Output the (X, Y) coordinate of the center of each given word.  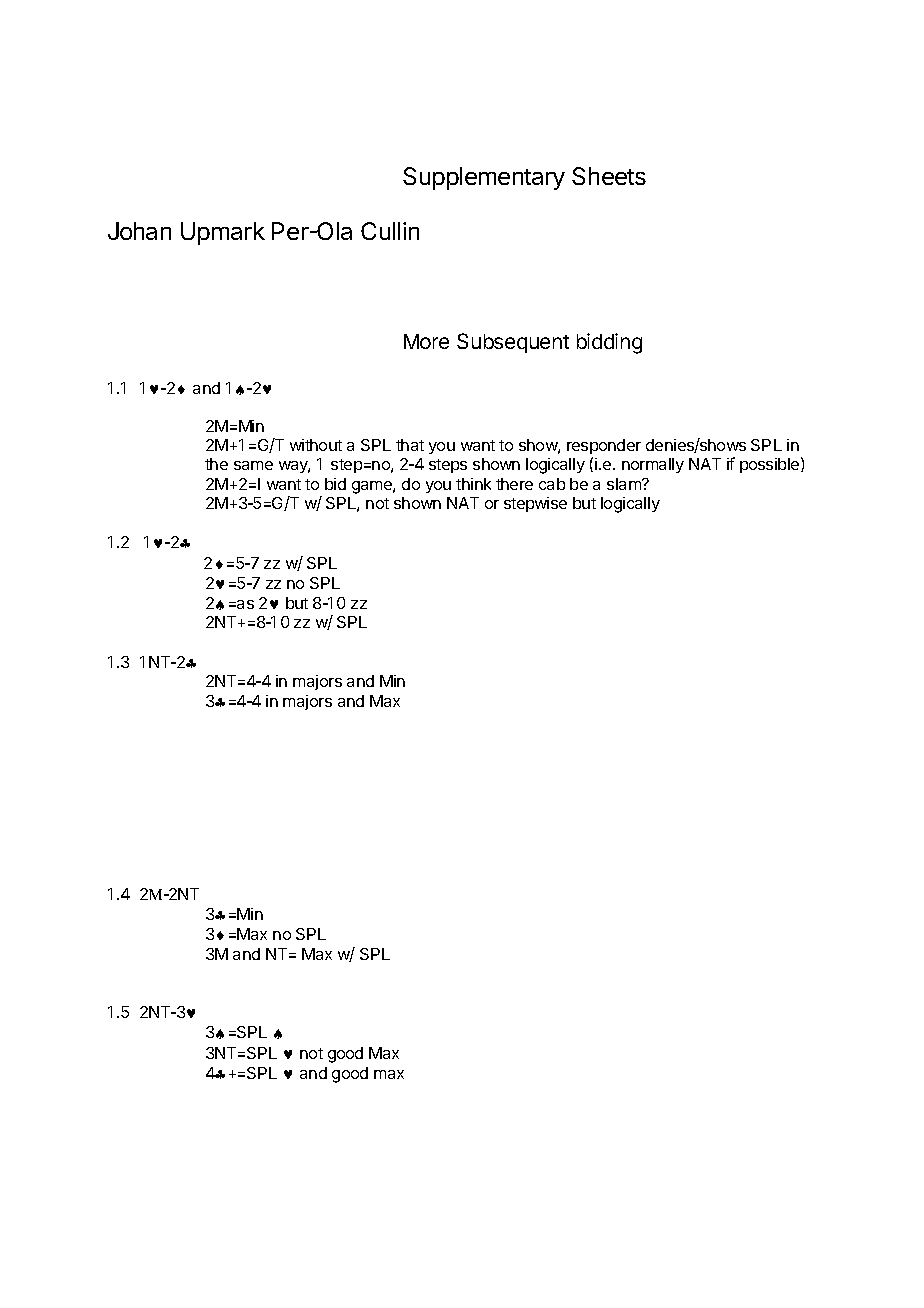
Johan (139, 231)
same (253, 465)
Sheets (609, 176)
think (473, 484)
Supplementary (484, 178)
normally (653, 465)
